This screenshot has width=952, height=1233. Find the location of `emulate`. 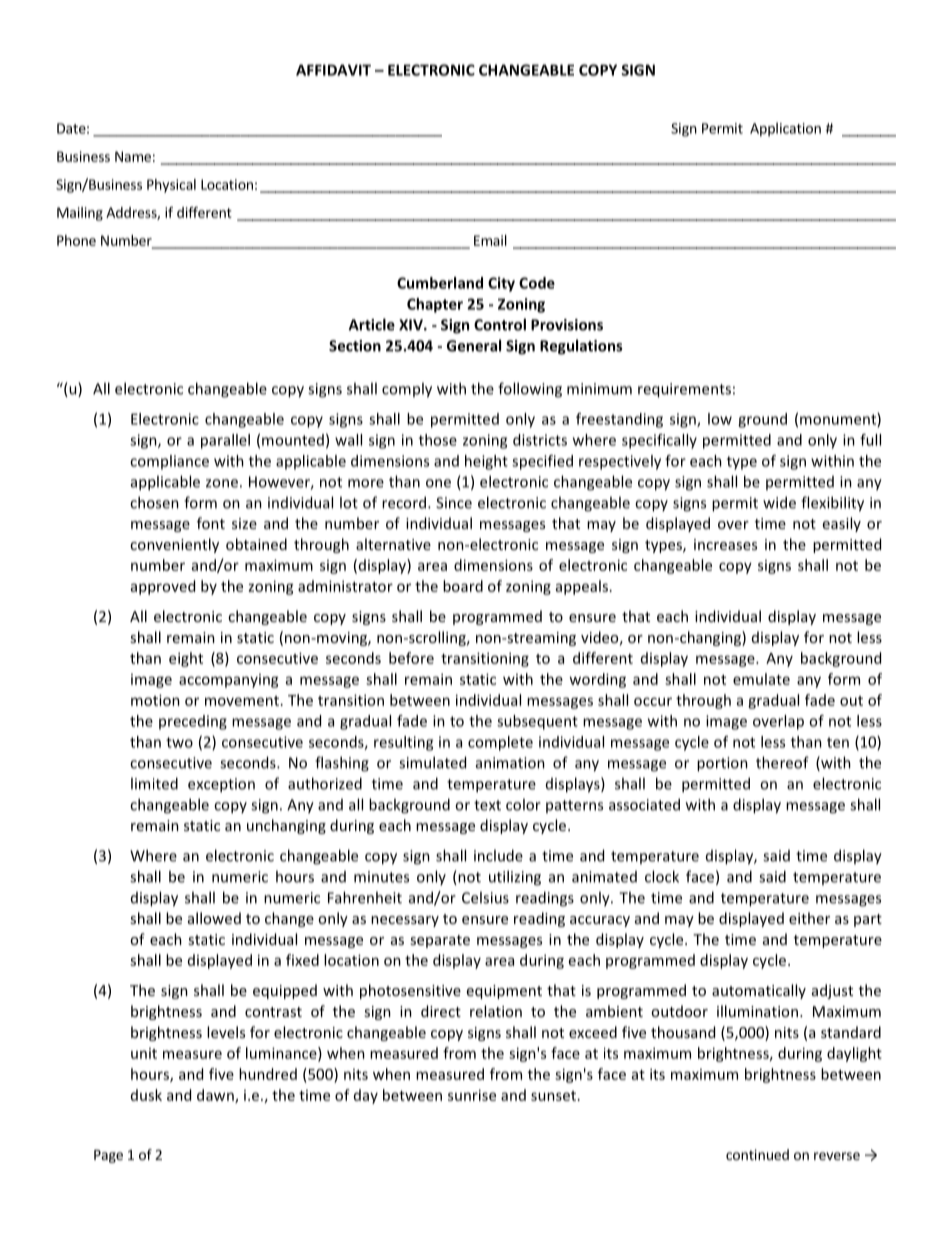

emulate is located at coordinates (761, 679).
